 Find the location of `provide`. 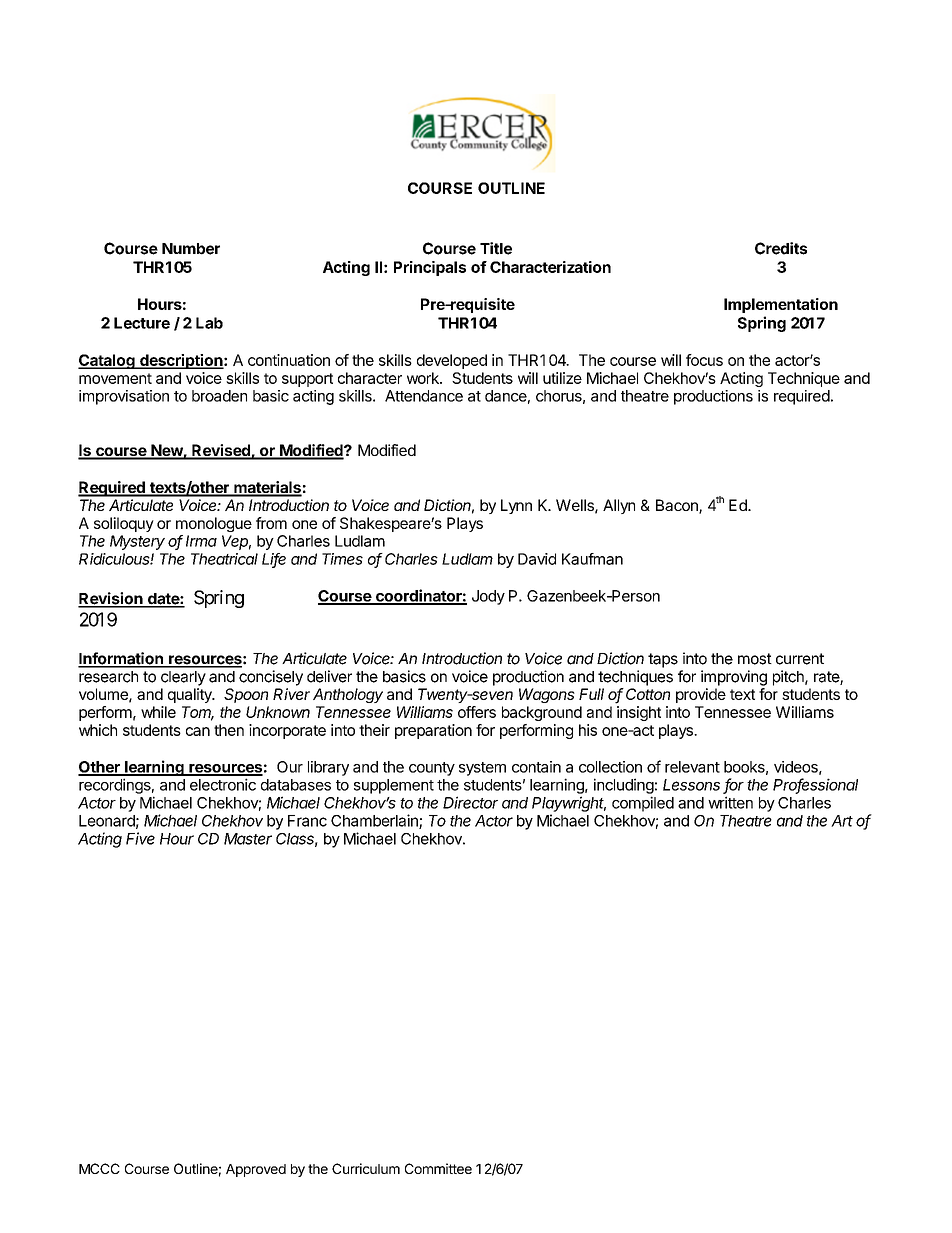

provide is located at coordinates (701, 695).
